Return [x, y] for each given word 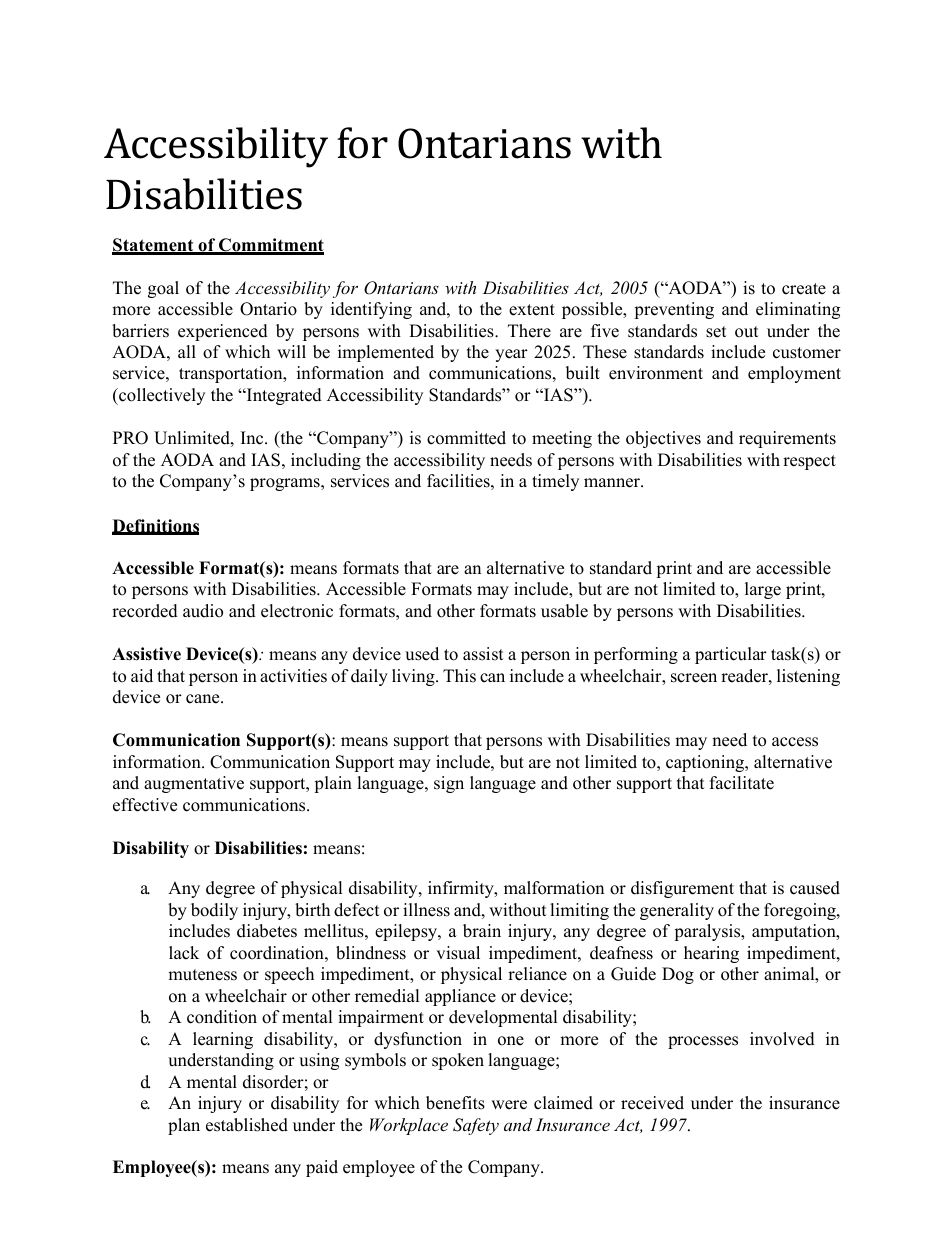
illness [426, 910]
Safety [476, 1126]
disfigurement [682, 889]
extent [532, 310]
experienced [223, 332]
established [247, 1125]
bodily [214, 911]
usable [564, 611]
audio [203, 611]
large [763, 590]
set [716, 332]
